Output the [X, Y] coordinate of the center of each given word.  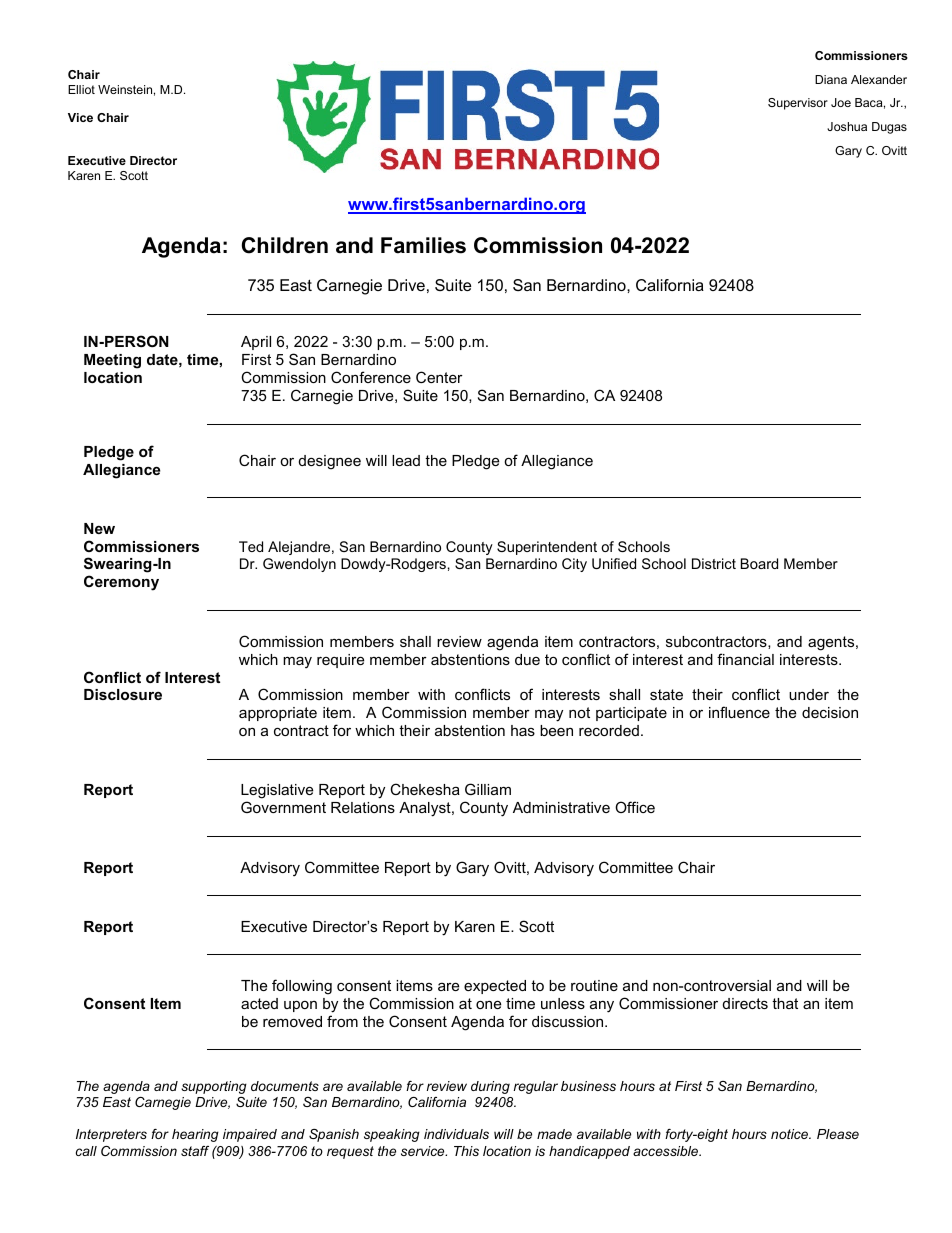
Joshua [847, 126]
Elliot [81, 89]
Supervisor [798, 104]
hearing [195, 1135]
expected [495, 987]
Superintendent [547, 548]
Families [423, 245]
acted [259, 1003]
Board [759, 563]
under [809, 694]
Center [439, 377]
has [523, 730]
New [99, 528]
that [785, 1003]
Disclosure [123, 694]
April [256, 343]
